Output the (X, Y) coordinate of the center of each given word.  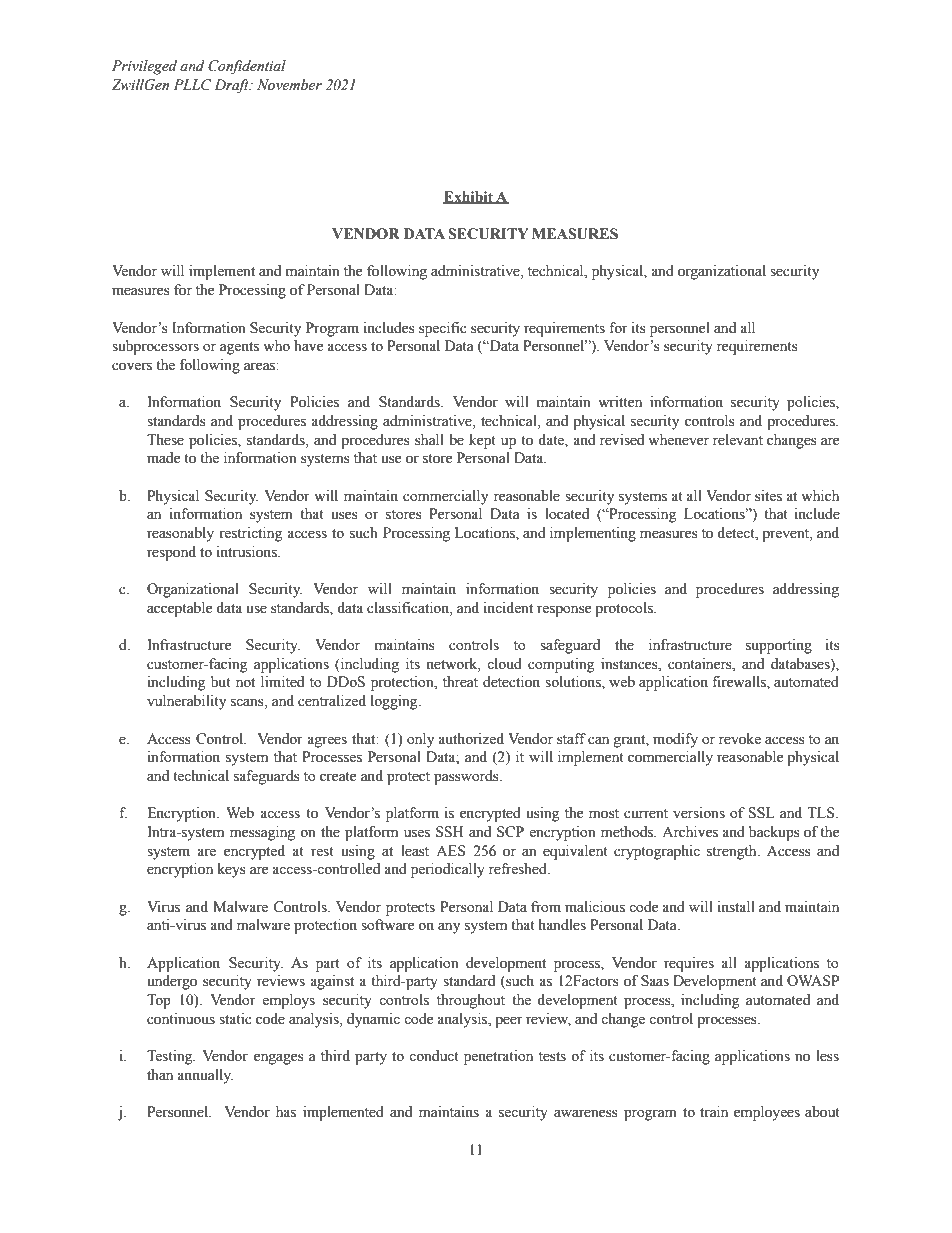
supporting (779, 646)
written (620, 402)
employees (767, 1113)
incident (508, 608)
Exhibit (469, 197)
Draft (232, 86)
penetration (498, 1057)
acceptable (179, 609)
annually (205, 1076)
